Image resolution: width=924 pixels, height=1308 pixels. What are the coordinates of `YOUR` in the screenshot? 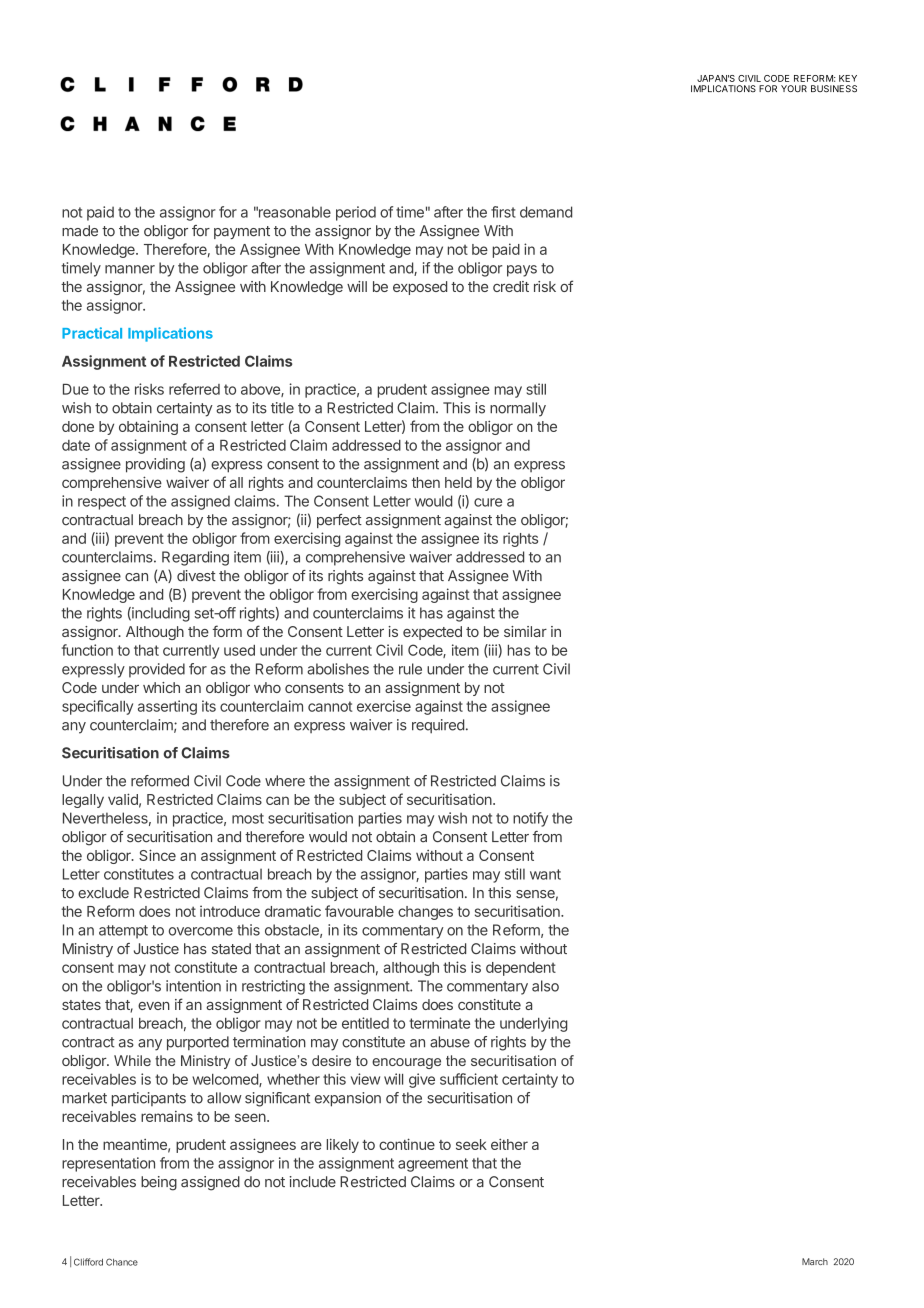 It's located at (794, 88).
